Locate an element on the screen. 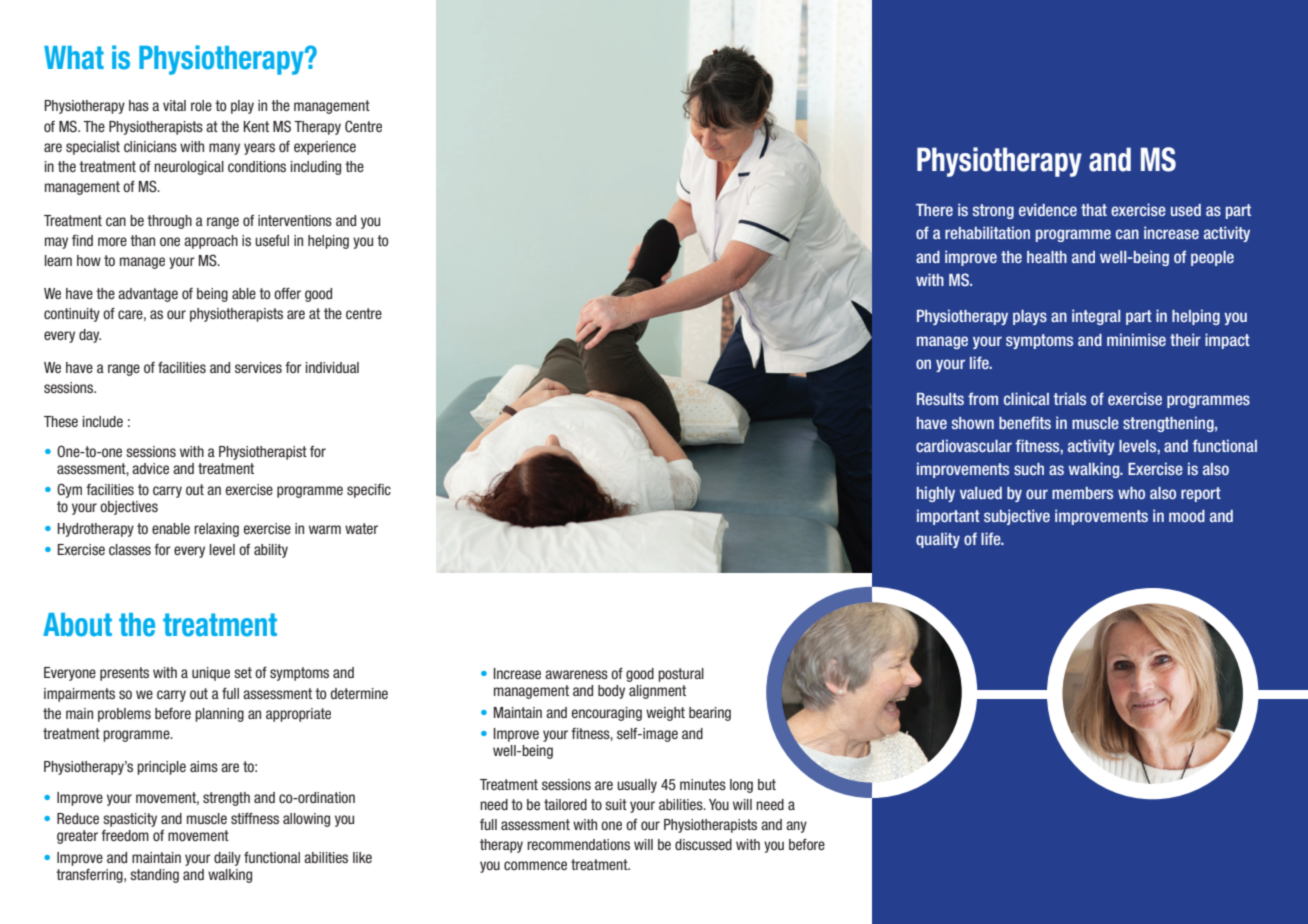 This screenshot has height=924, width=1308. quality is located at coordinates (938, 540).
